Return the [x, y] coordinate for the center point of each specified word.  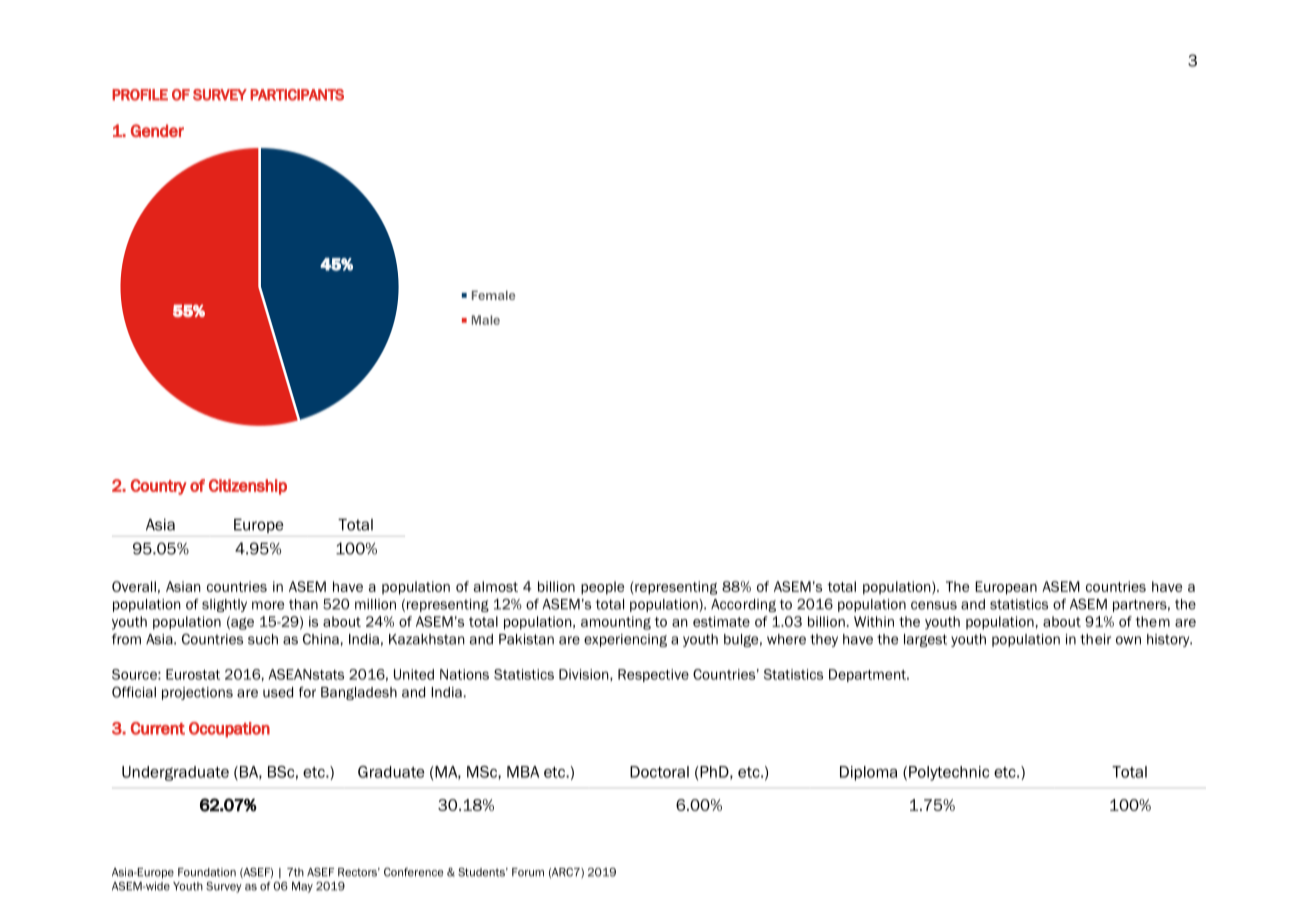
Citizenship [248, 487]
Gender [157, 130]
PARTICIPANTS [297, 95]
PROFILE [140, 95]
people [602, 588]
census [934, 605]
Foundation [207, 872]
